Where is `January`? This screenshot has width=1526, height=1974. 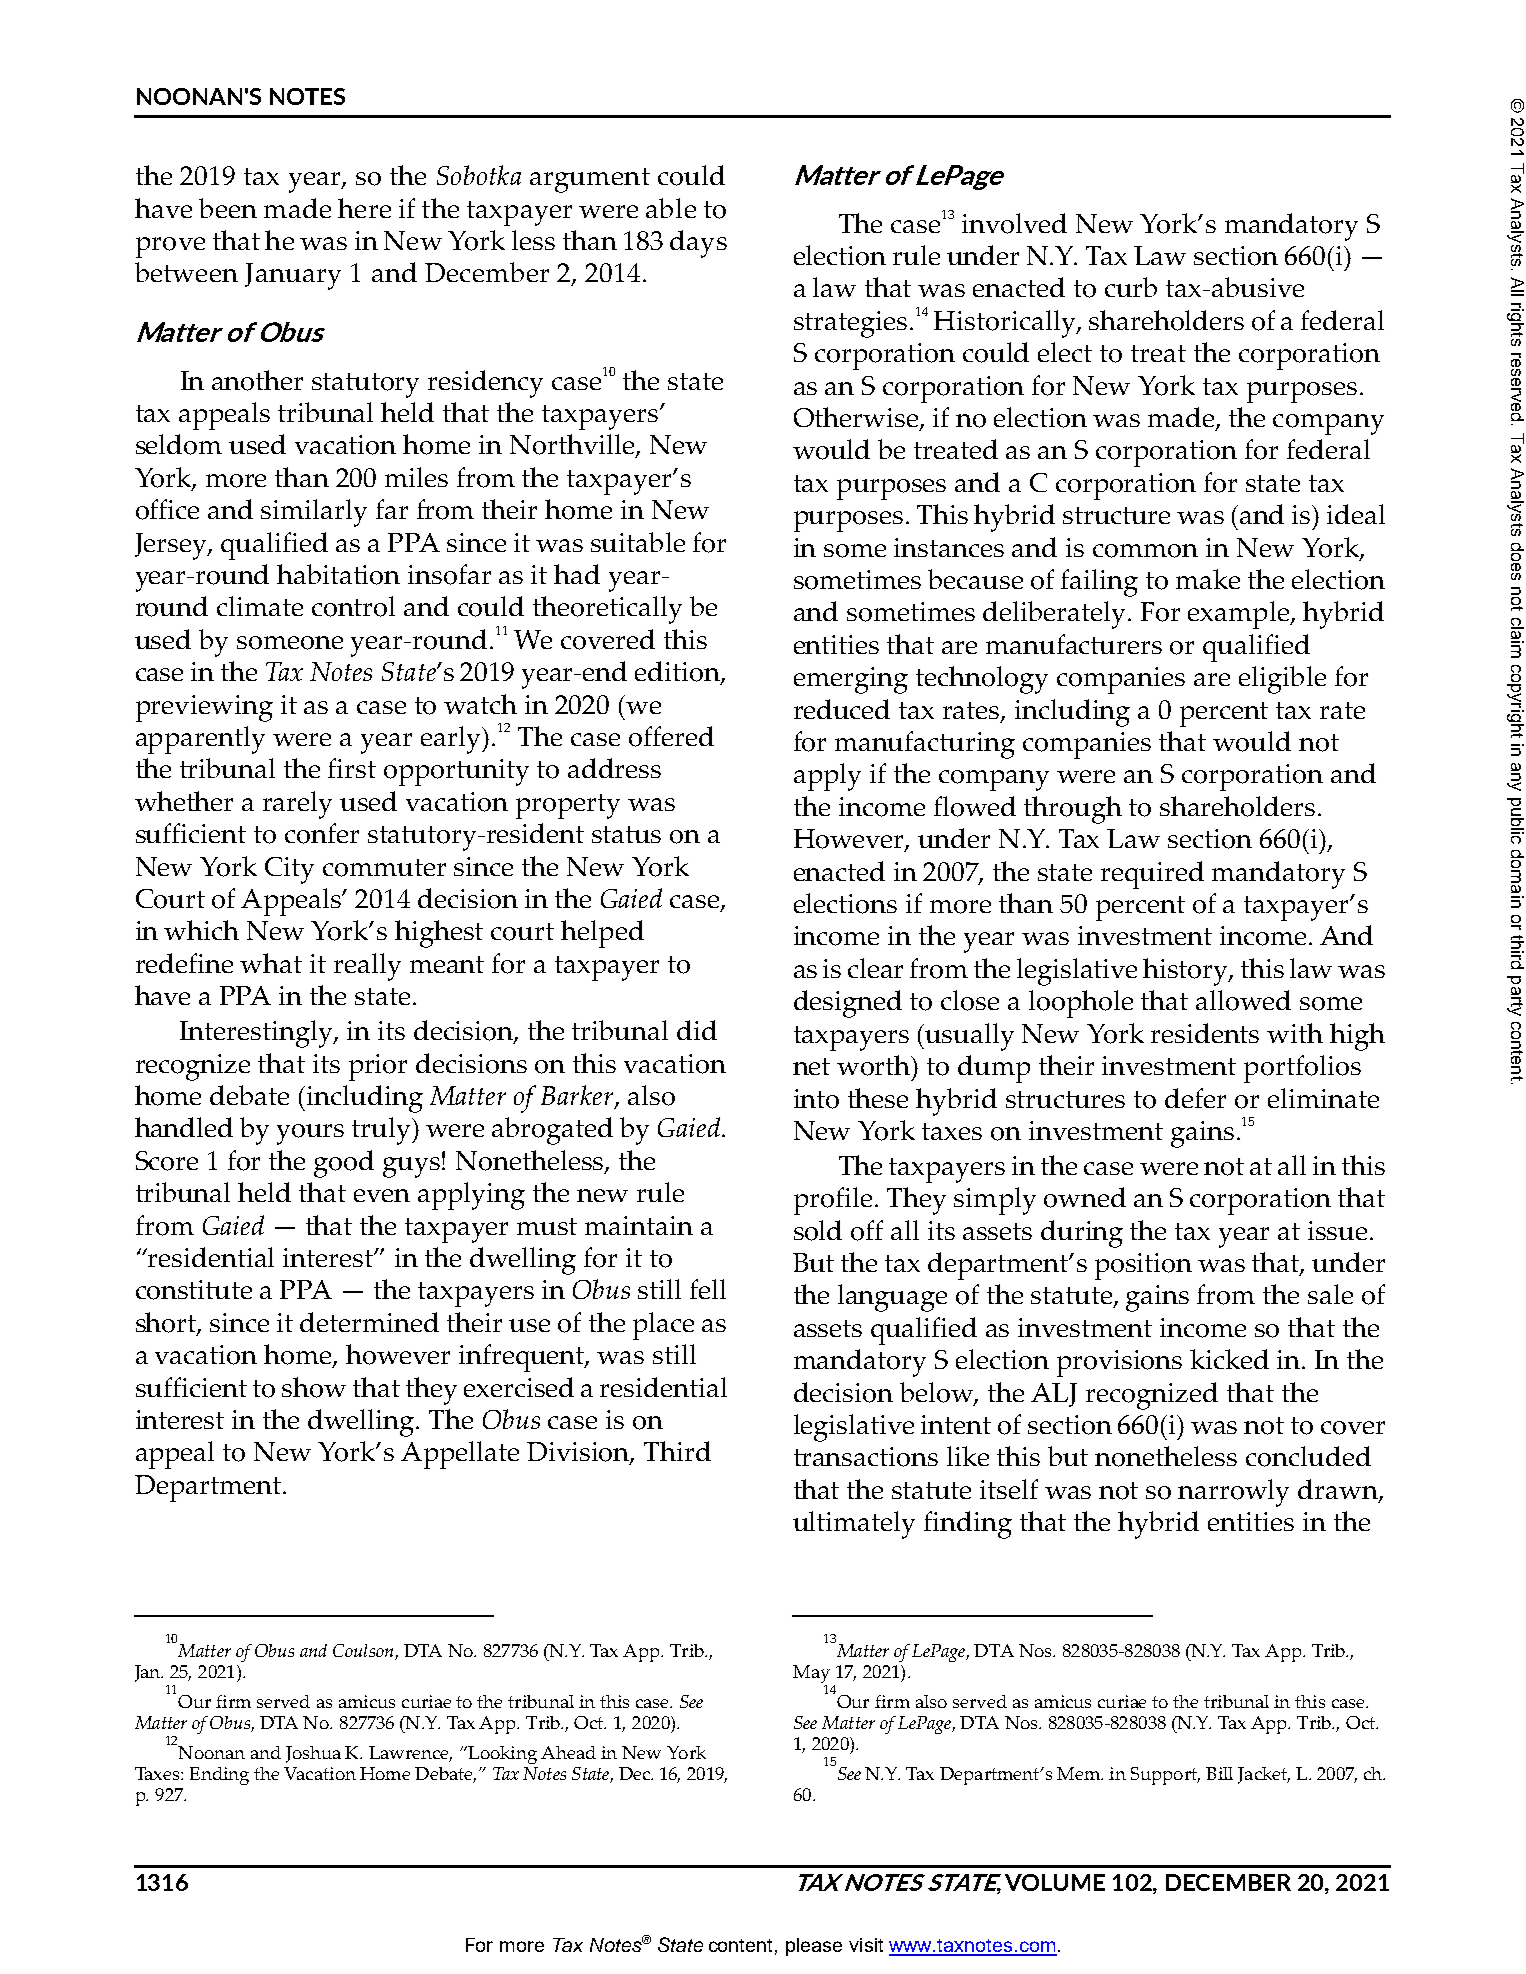 January is located at coordinates (293, 276).
